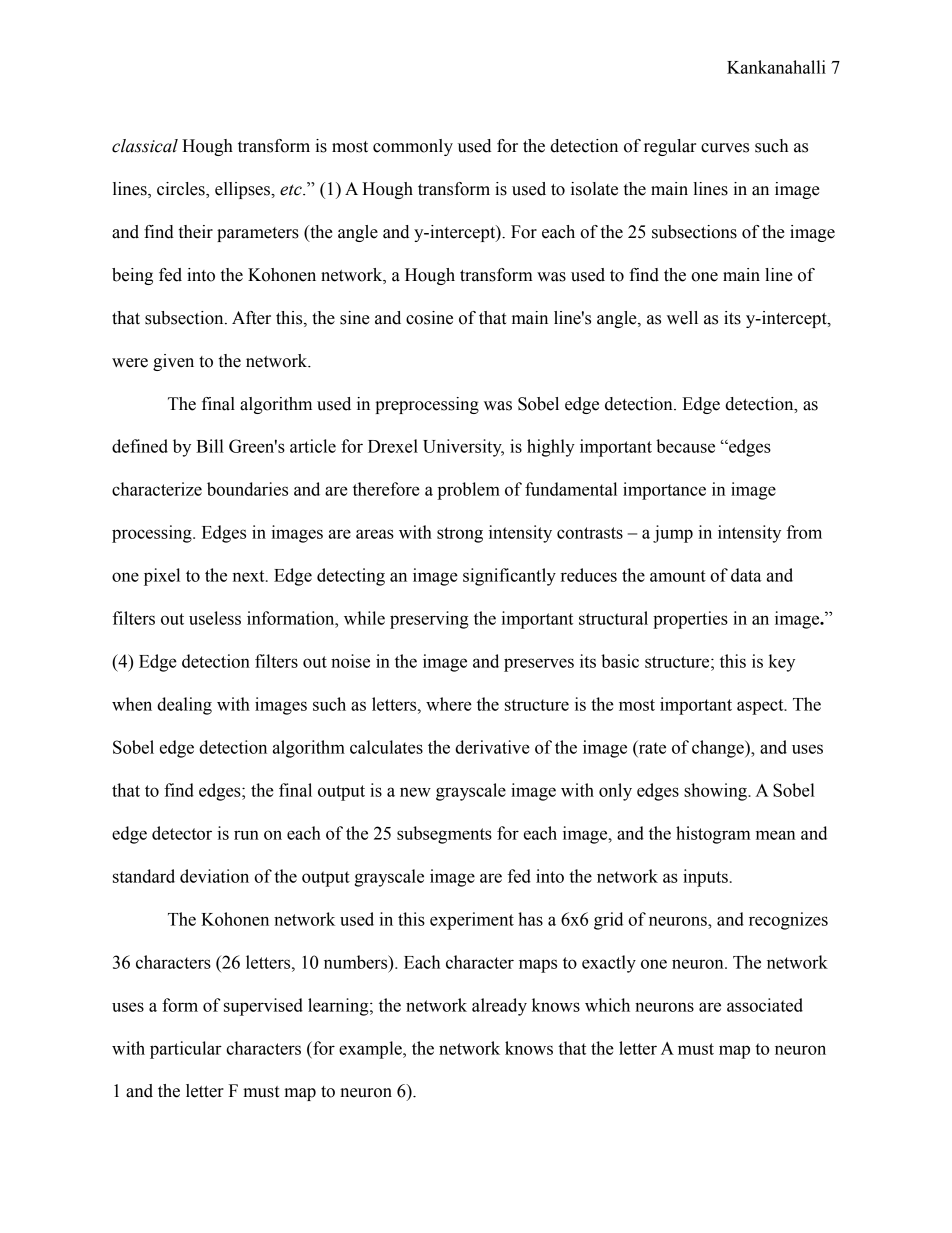  I want to click on curves, so click(725, 148).
